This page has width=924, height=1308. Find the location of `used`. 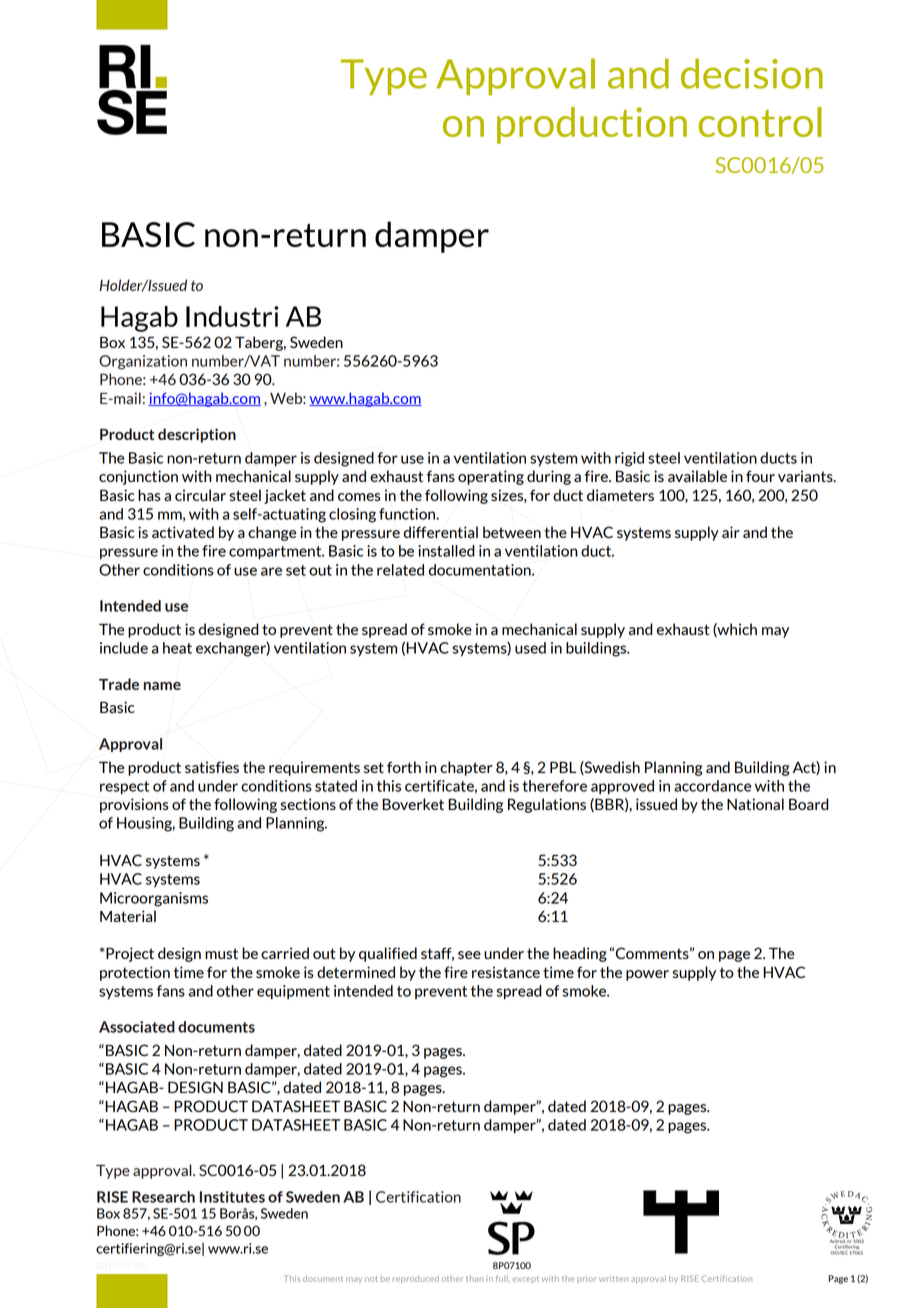

used is located at coordinates (530, 648).
